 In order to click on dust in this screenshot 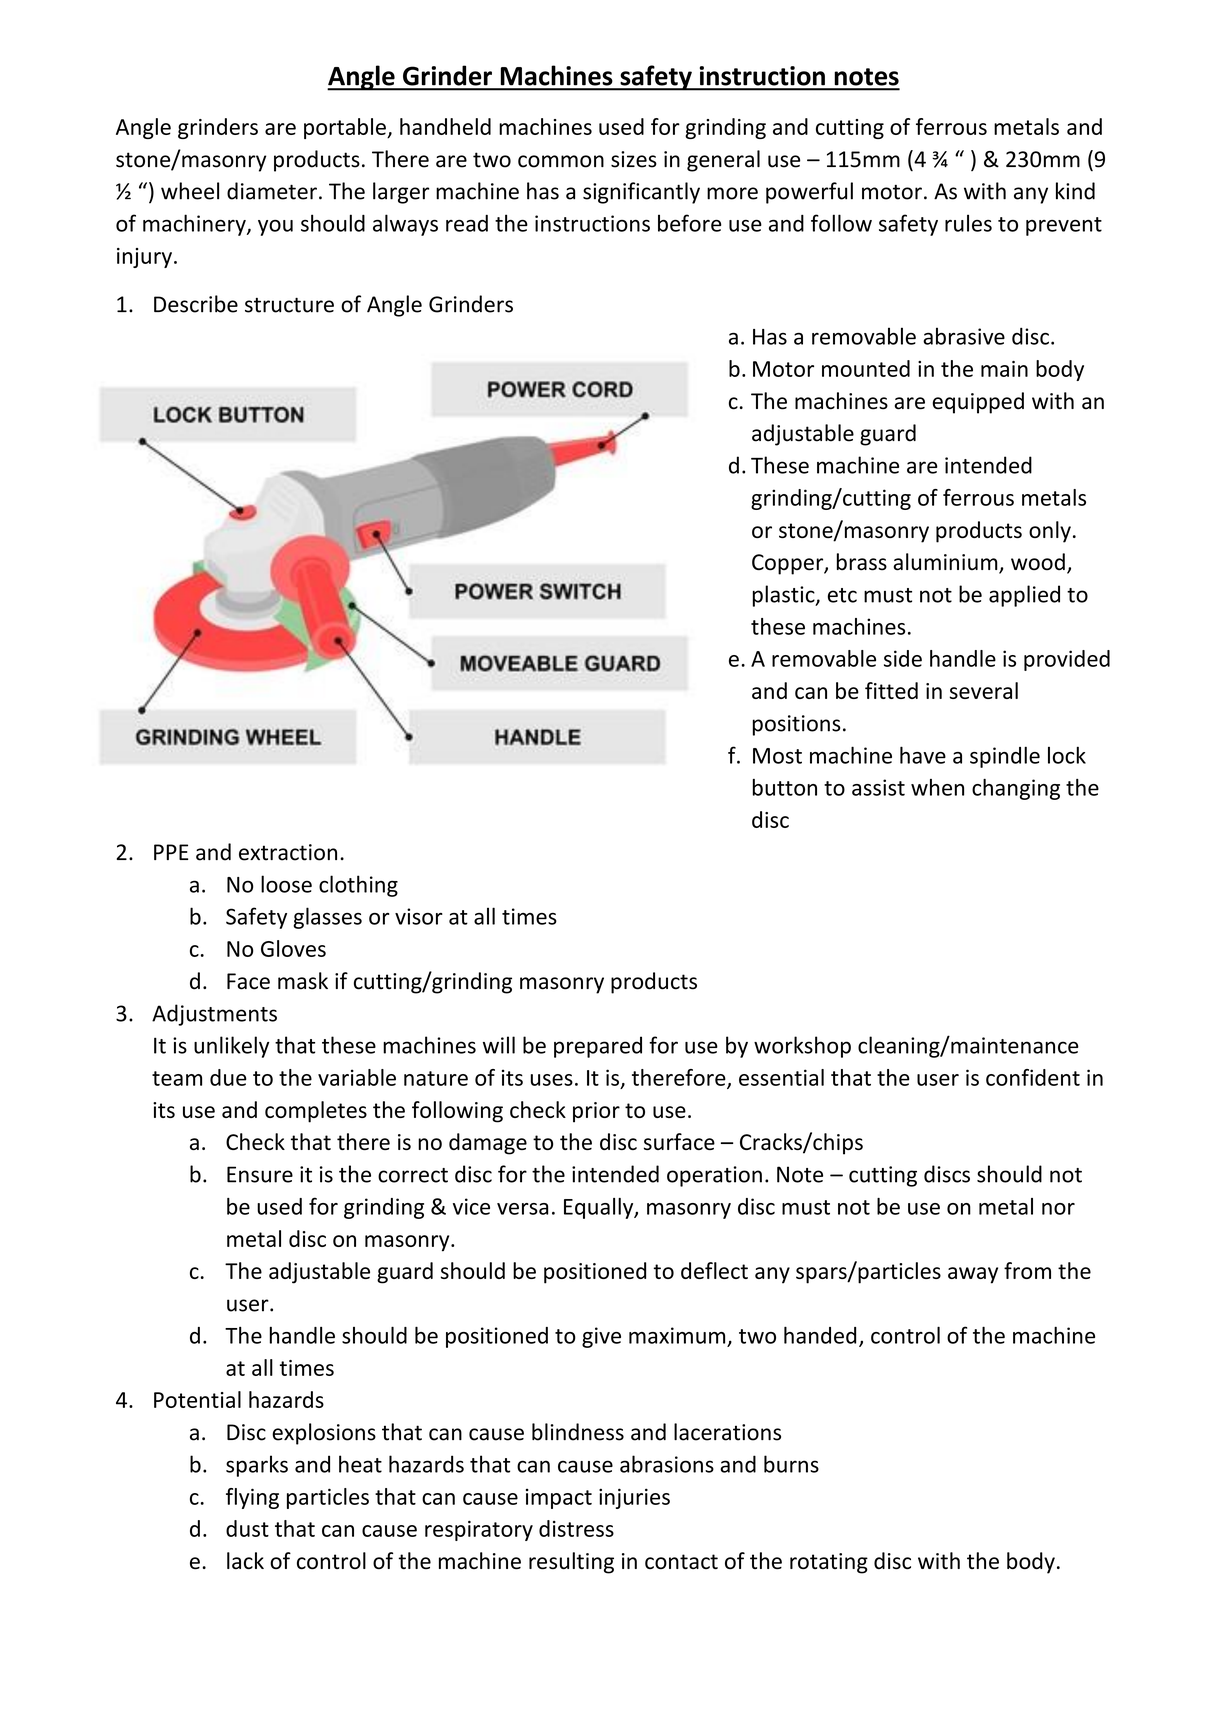, I will do `click(247, 1528)`.
